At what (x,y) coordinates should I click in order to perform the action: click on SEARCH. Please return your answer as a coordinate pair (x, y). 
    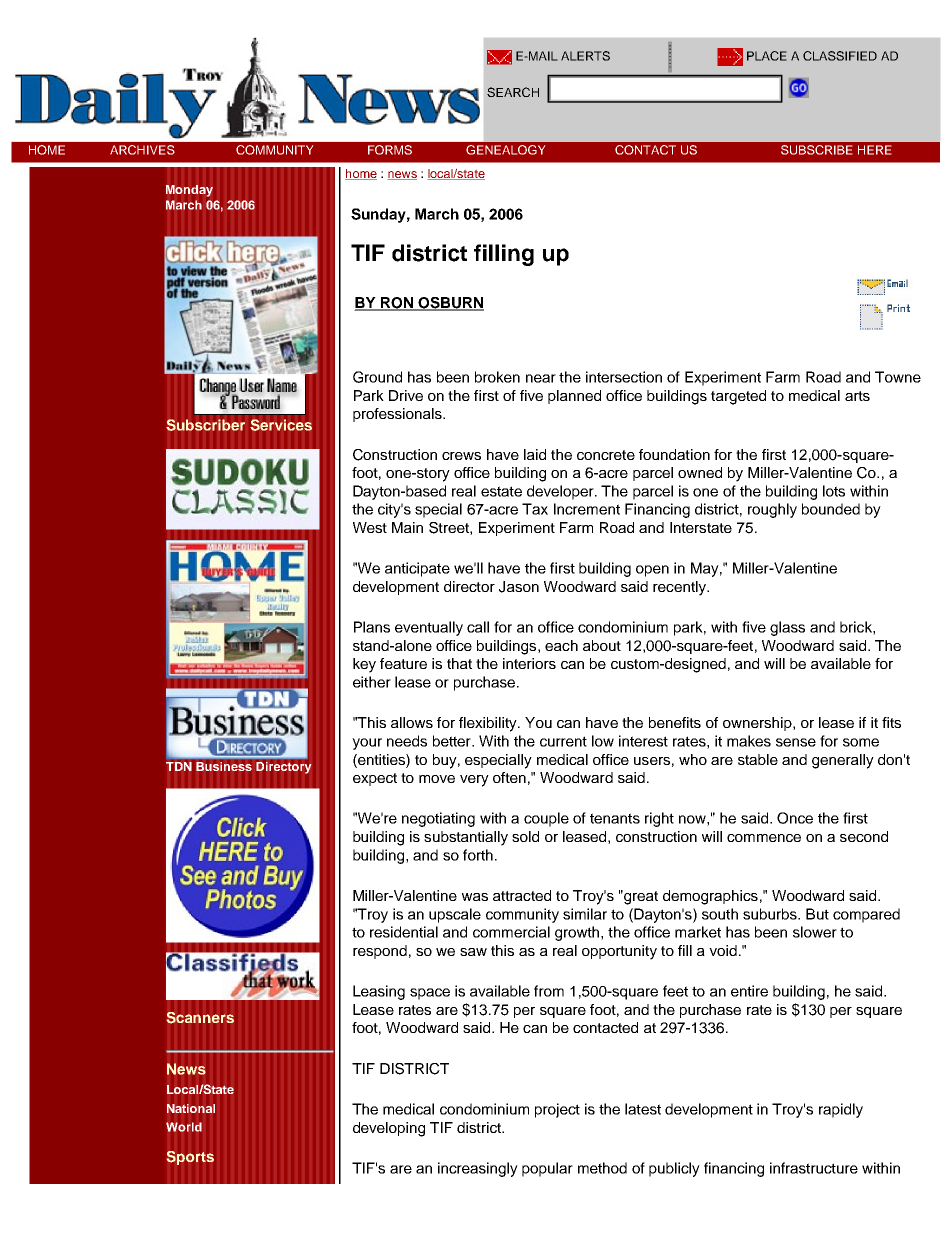
    Looking at the image, I should click on (513, 92).
